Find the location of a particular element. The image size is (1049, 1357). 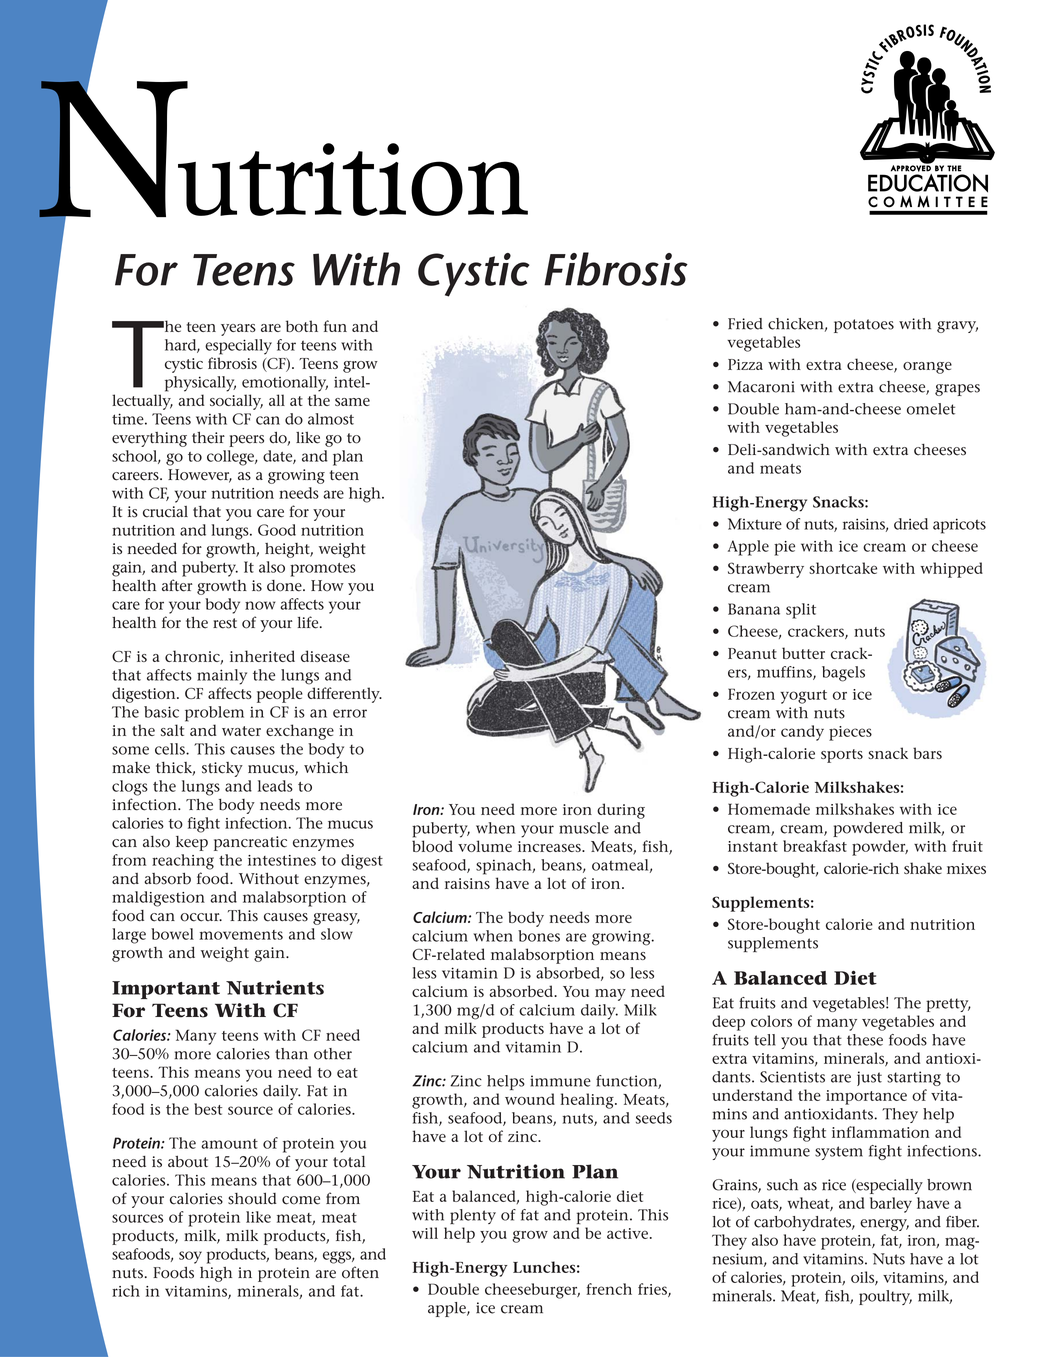

soy is located at coordinates (190, 1257).
